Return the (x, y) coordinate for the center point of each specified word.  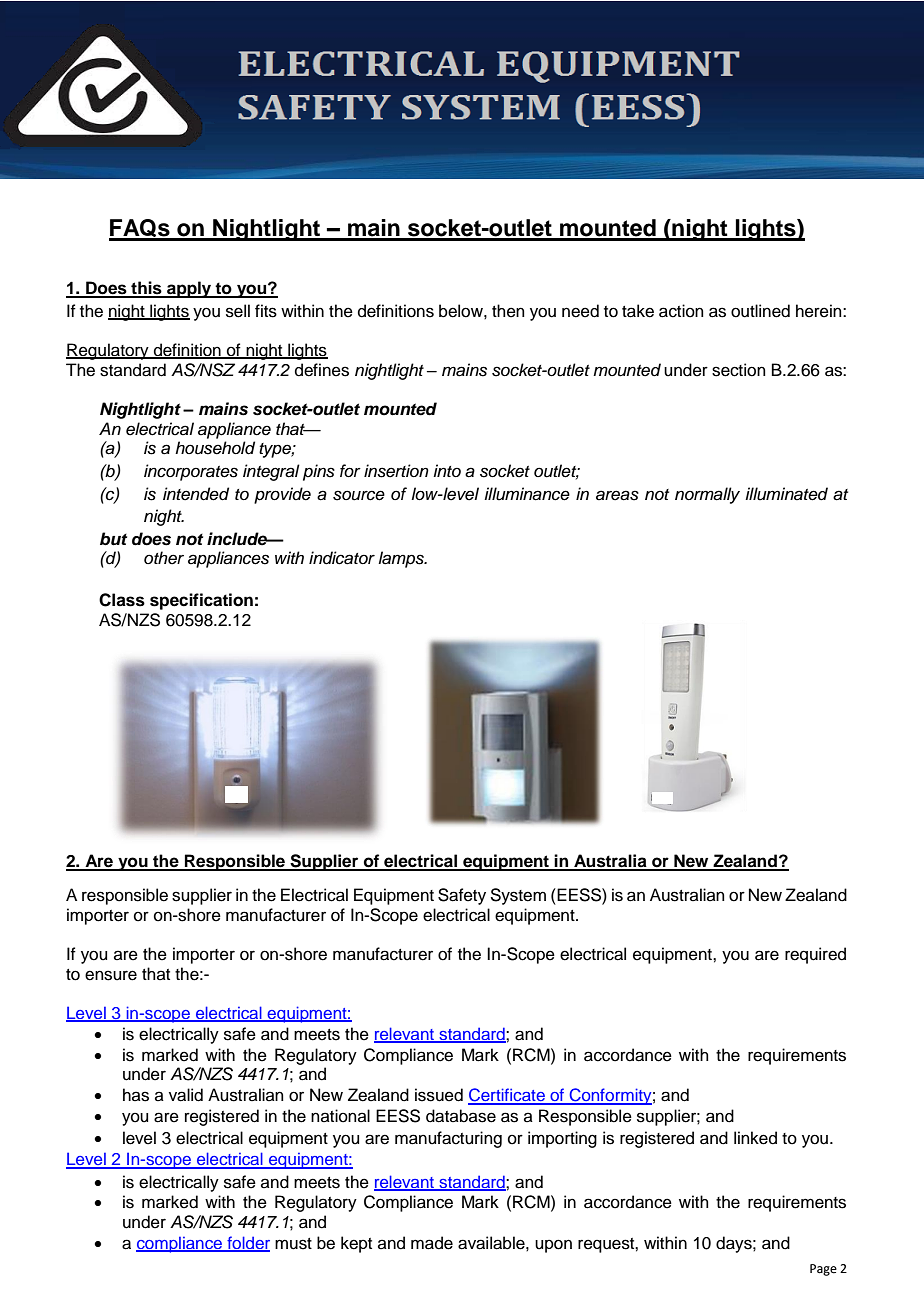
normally (707, 495)
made (432, 1243)
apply (189, 289)
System (518, 896)
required (815, 955)
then (508, 311)
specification (201, 601)
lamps (402, 559)
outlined (760, 311)
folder (247, 1244)
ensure (111, 975)
